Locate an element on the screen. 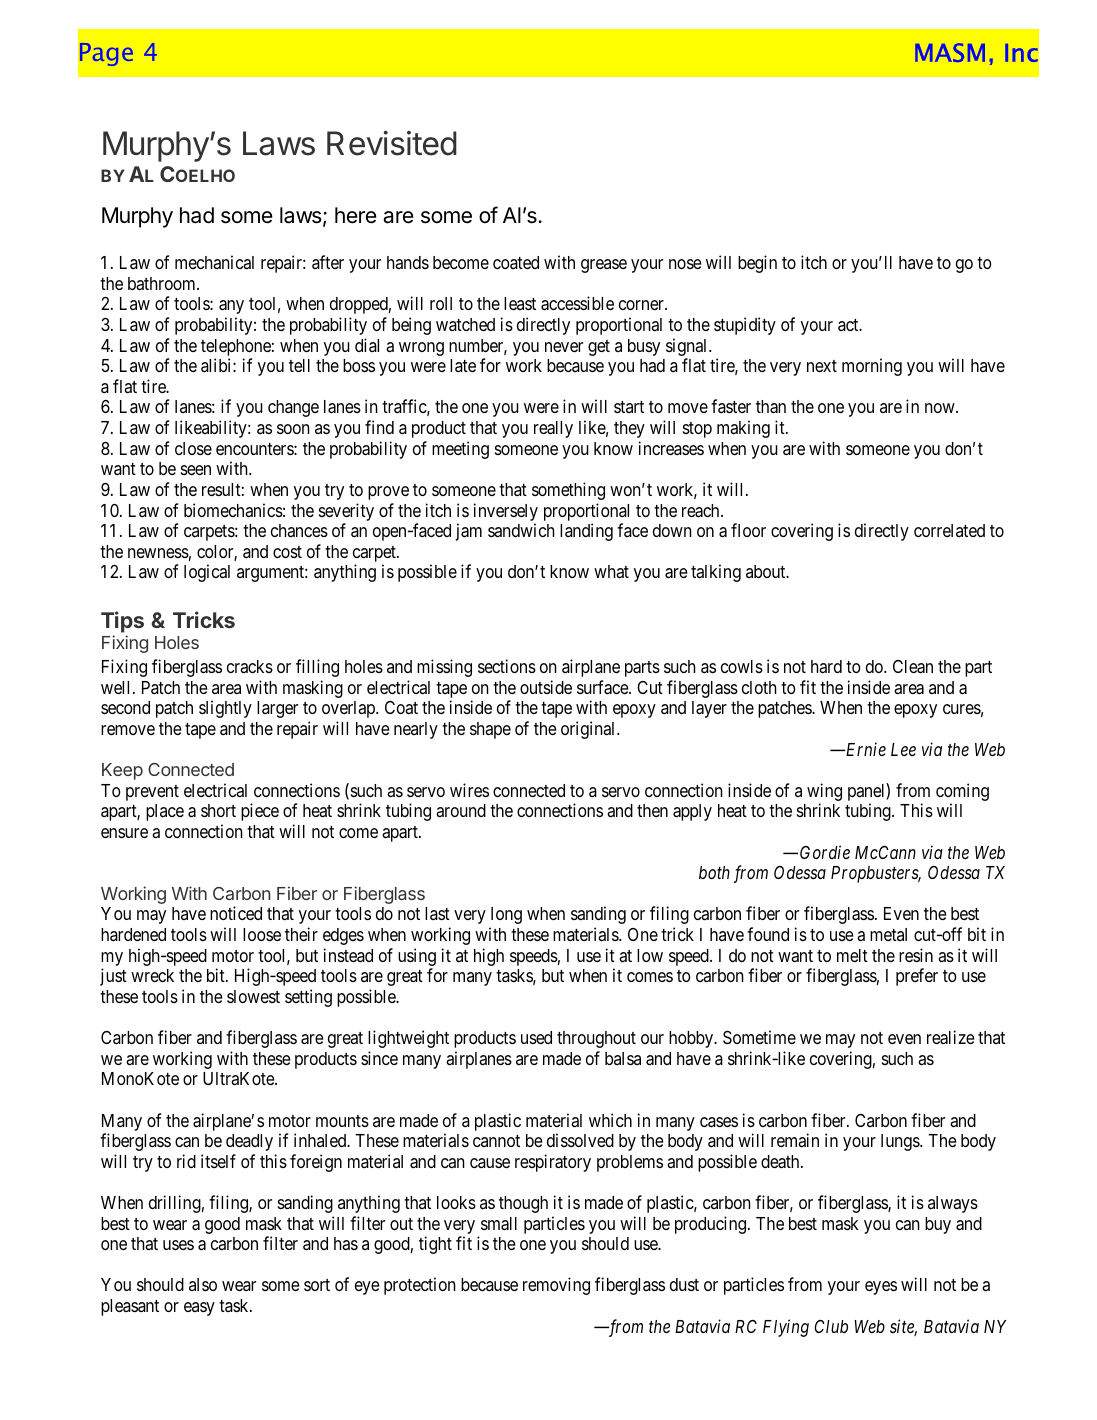 This screenshot has width=1097, height=1420. removing is located at coordinates (556, 1286).
